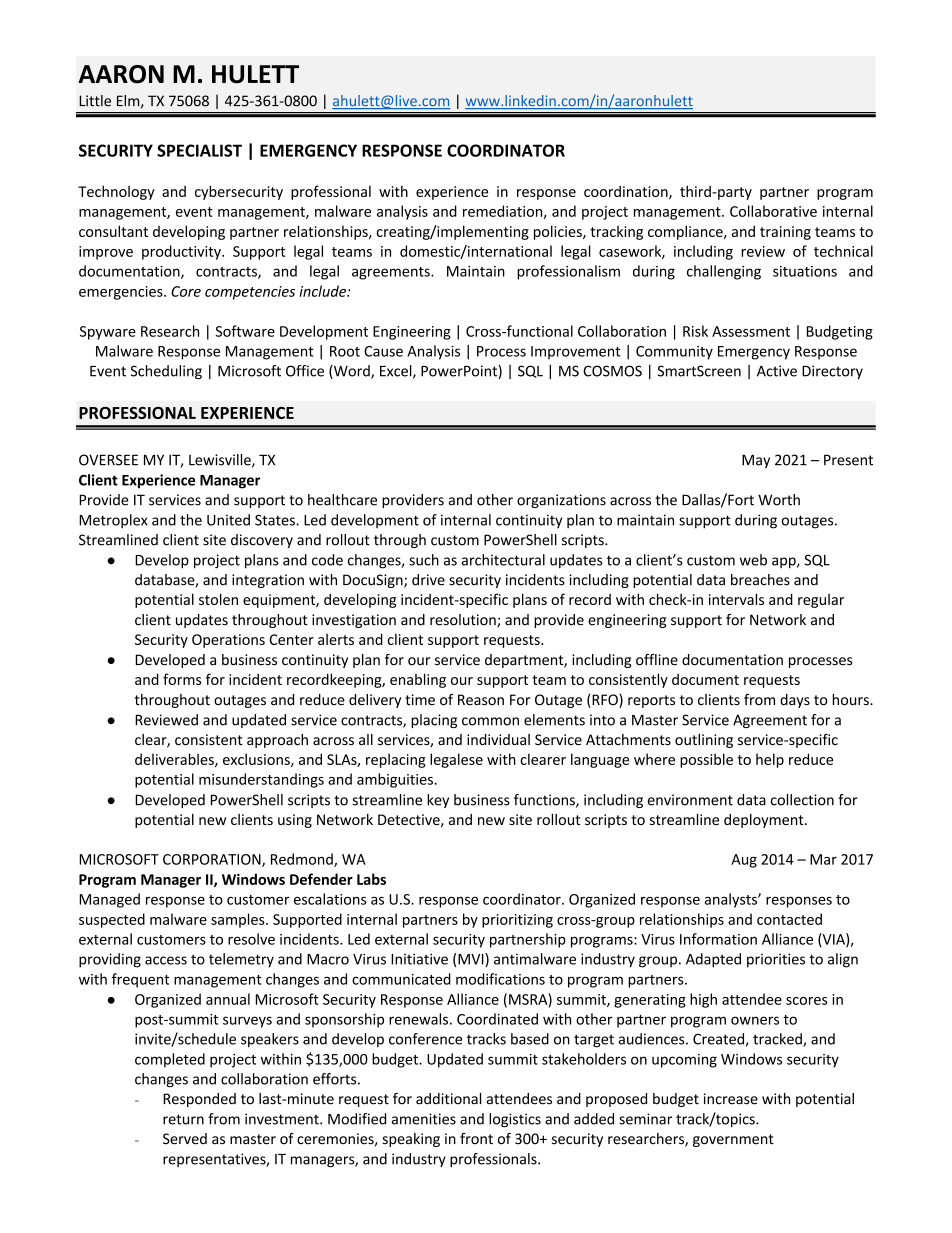 The height and width of the screenshot is (1233, 952). What do you see at coordinates (218, 599) in the screenshot?
I see `stolen` at bounding box center [218, 599].
